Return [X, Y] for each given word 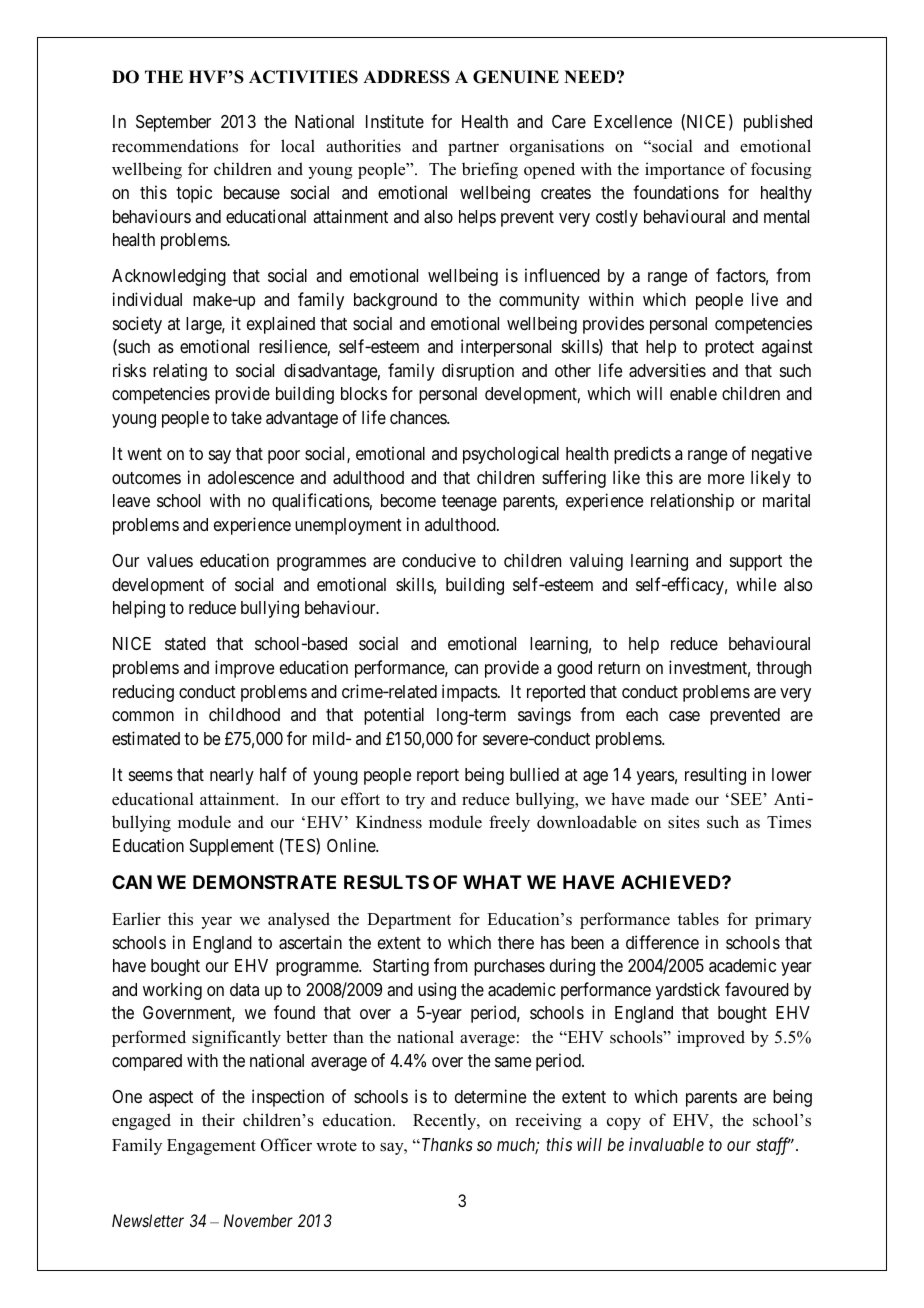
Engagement [211, 1147]
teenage [469, 503]
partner [473, 148]
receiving [548, 1121]
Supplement [232, 847]
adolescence [251, 477]
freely [509, 823]
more [726, 479]
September [173, 123]
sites [684, 822]
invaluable [666, 1144]
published [778, 123]
